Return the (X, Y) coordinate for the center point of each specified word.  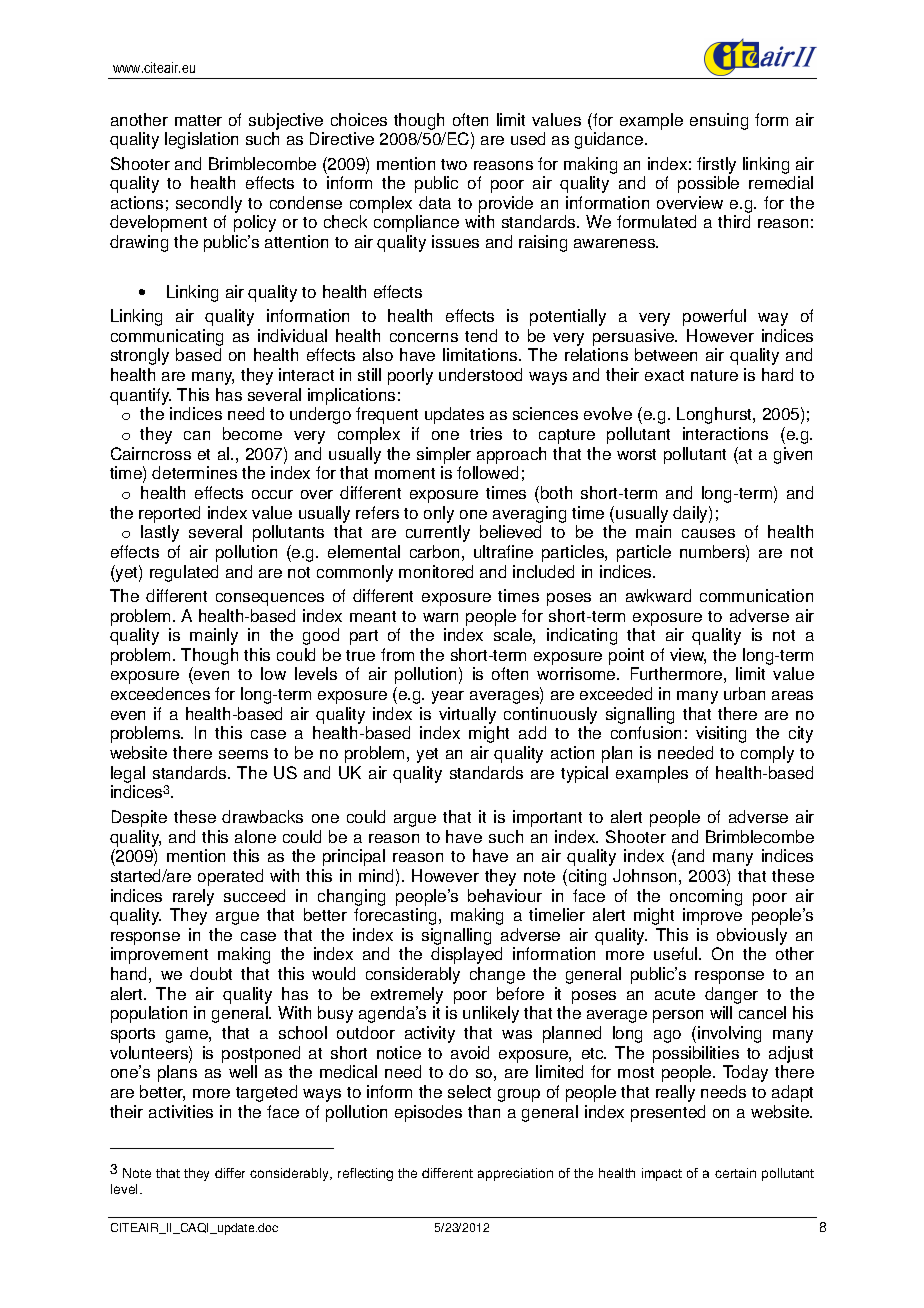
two (454, 164)
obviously (751, 938)
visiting (721, 734)
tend (481, 335)
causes (708, 533)
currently (438, 533)
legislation (201, 140)
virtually (467, 715)
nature (714, 375)
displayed (466, 955)
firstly (716, 165)
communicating (167, 337)
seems (243, 754)
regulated (184, 573)
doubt (211, 973)
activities (181, 1111)
